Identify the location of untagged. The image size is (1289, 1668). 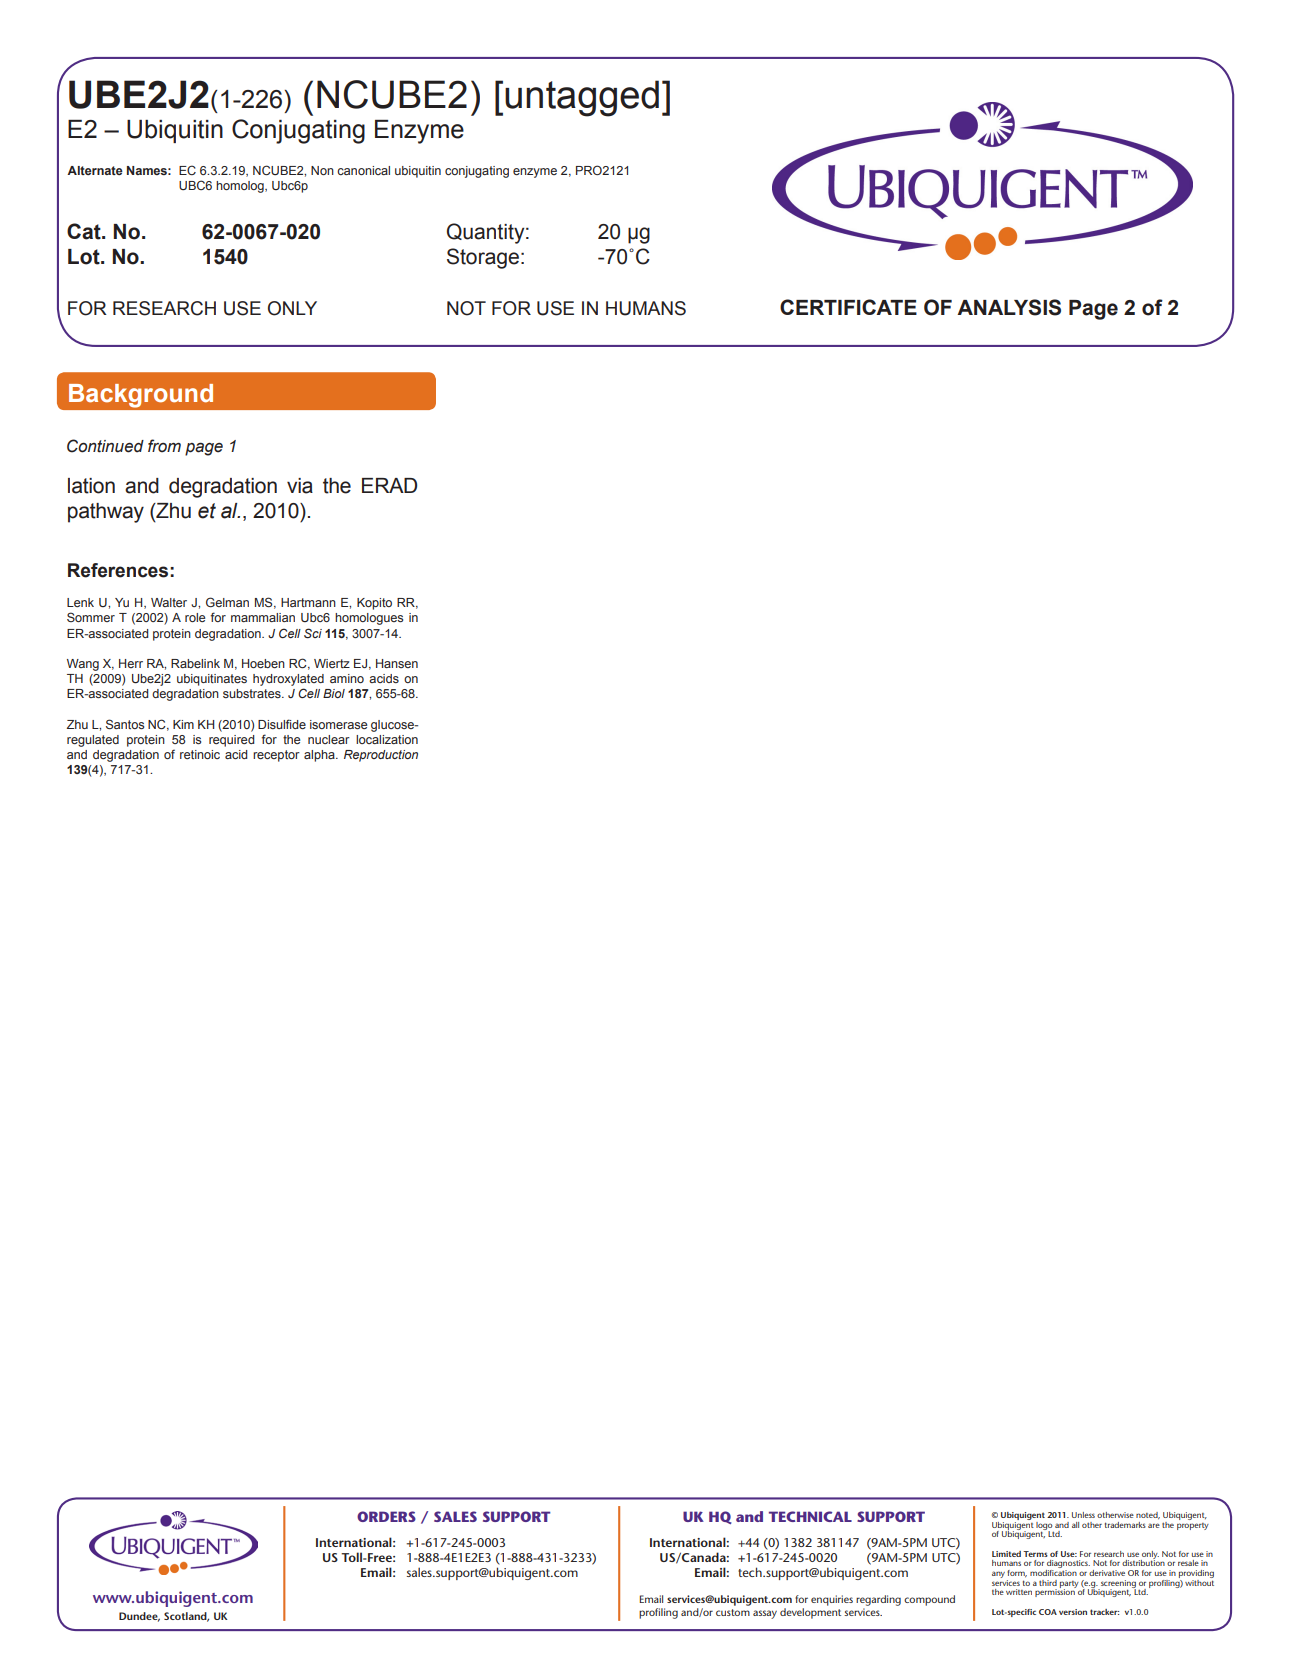
(582, 98).
